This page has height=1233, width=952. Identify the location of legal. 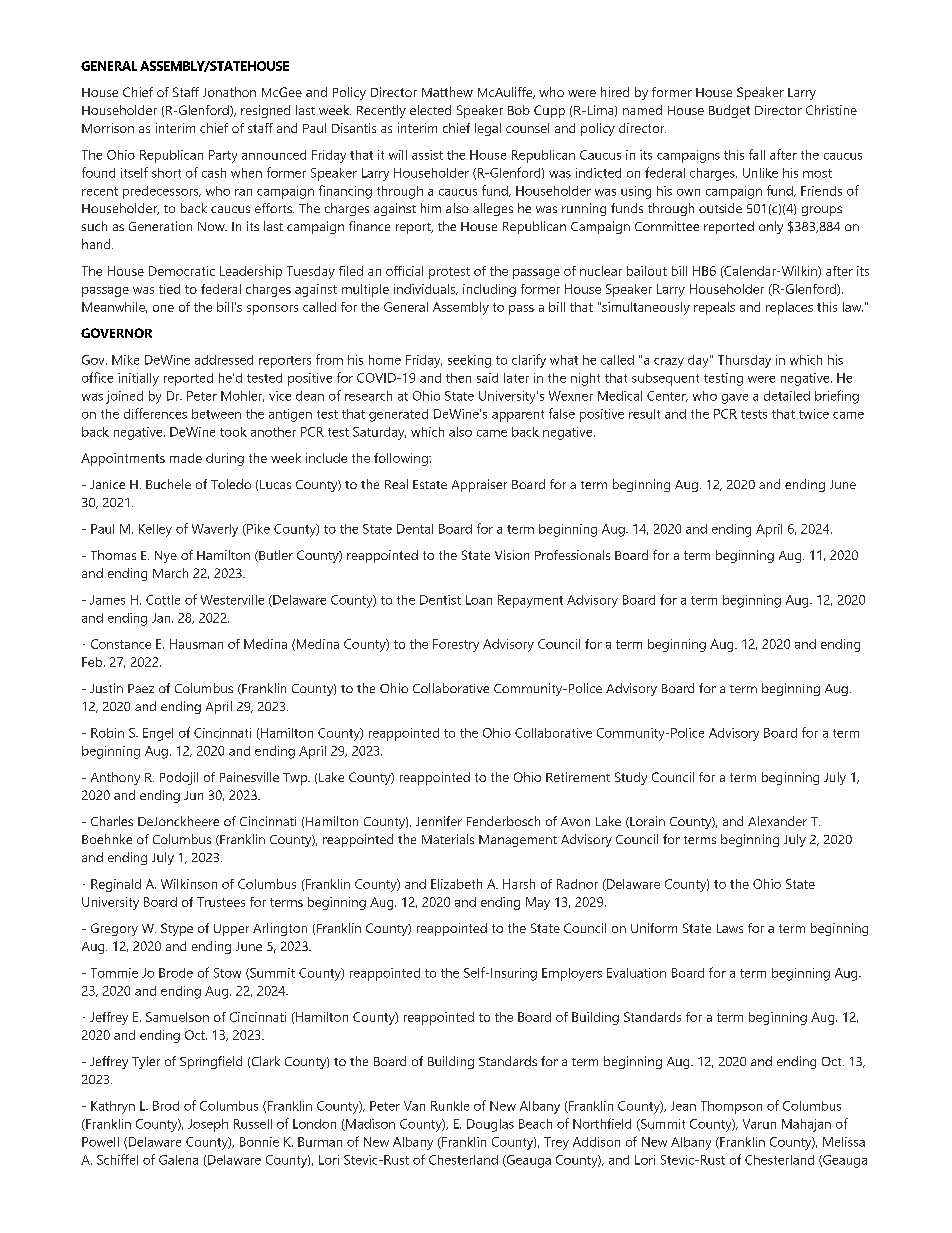
(488, 129).
